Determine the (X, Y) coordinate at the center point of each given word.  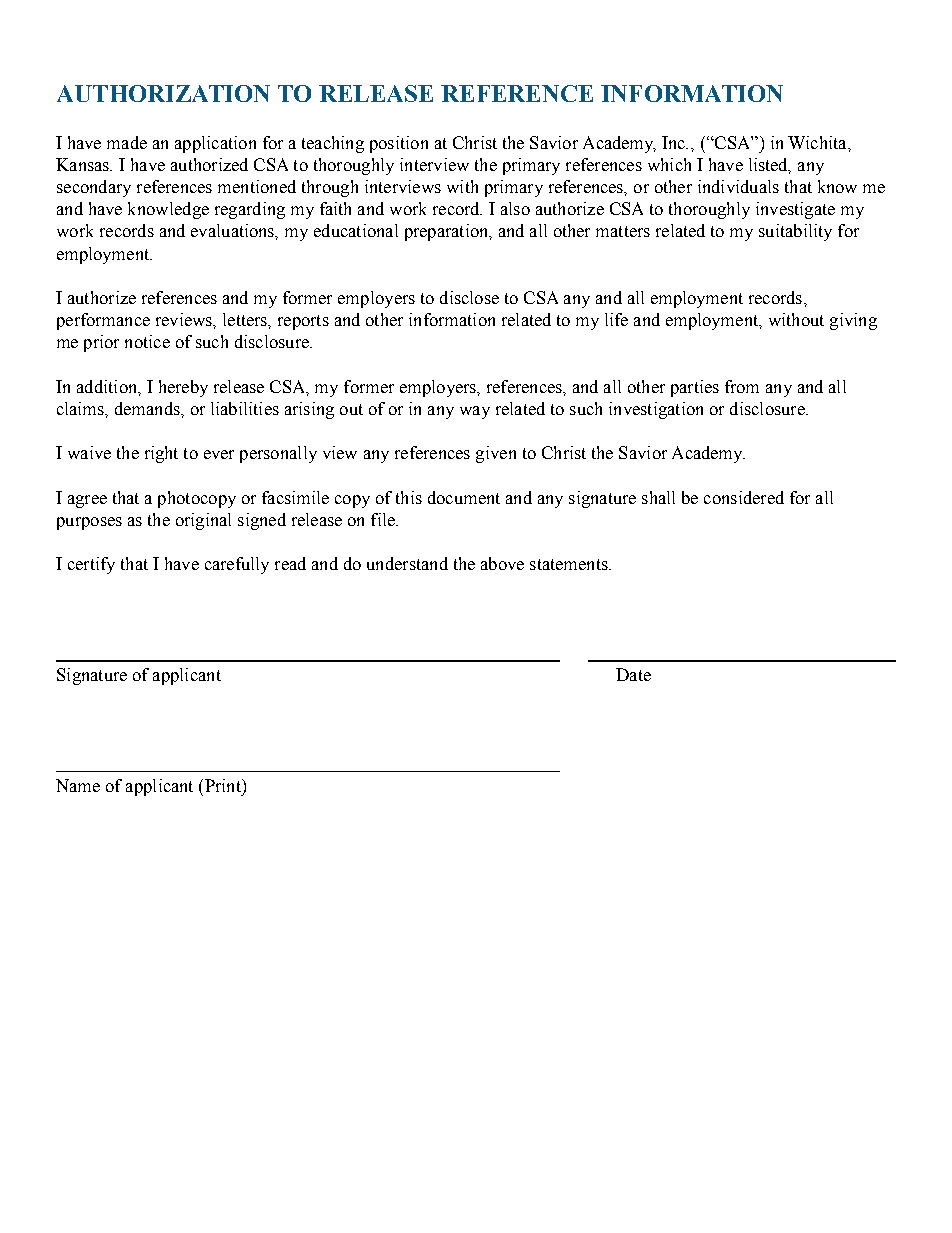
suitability (795, 232)
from (742, 386)
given (496, 454)
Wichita (818, 142)
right (161, 454)
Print (222, 785)
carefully (237, 565)
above (502, 563)
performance (103, 321)
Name (78, 785)
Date (633, 674)
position (399, 144)
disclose (469, 297)
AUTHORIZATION (163, 93)
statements (570, 564)
